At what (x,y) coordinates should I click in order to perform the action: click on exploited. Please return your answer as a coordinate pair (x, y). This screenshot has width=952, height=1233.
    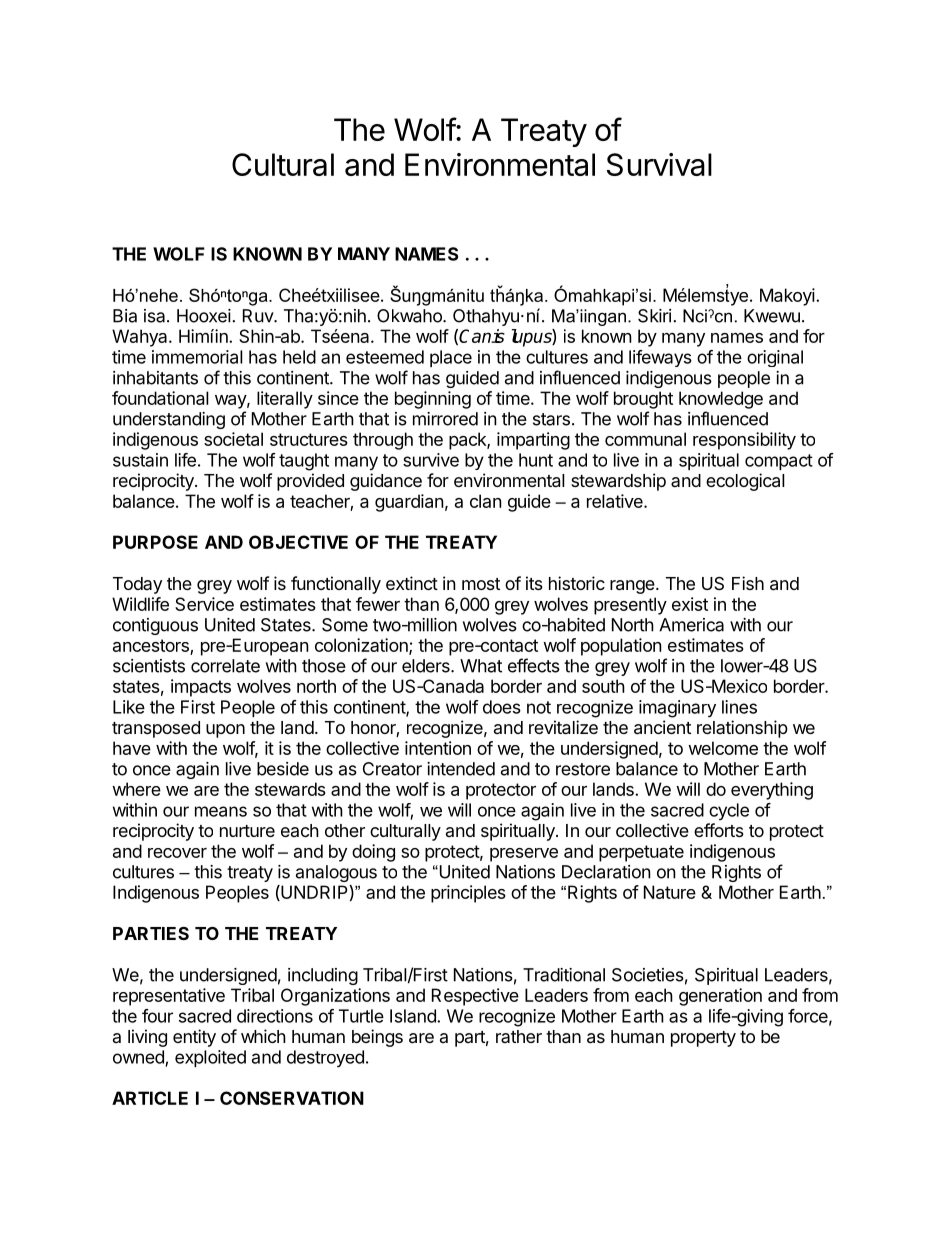
    Looking at the image, I should click on (210, 1058).
